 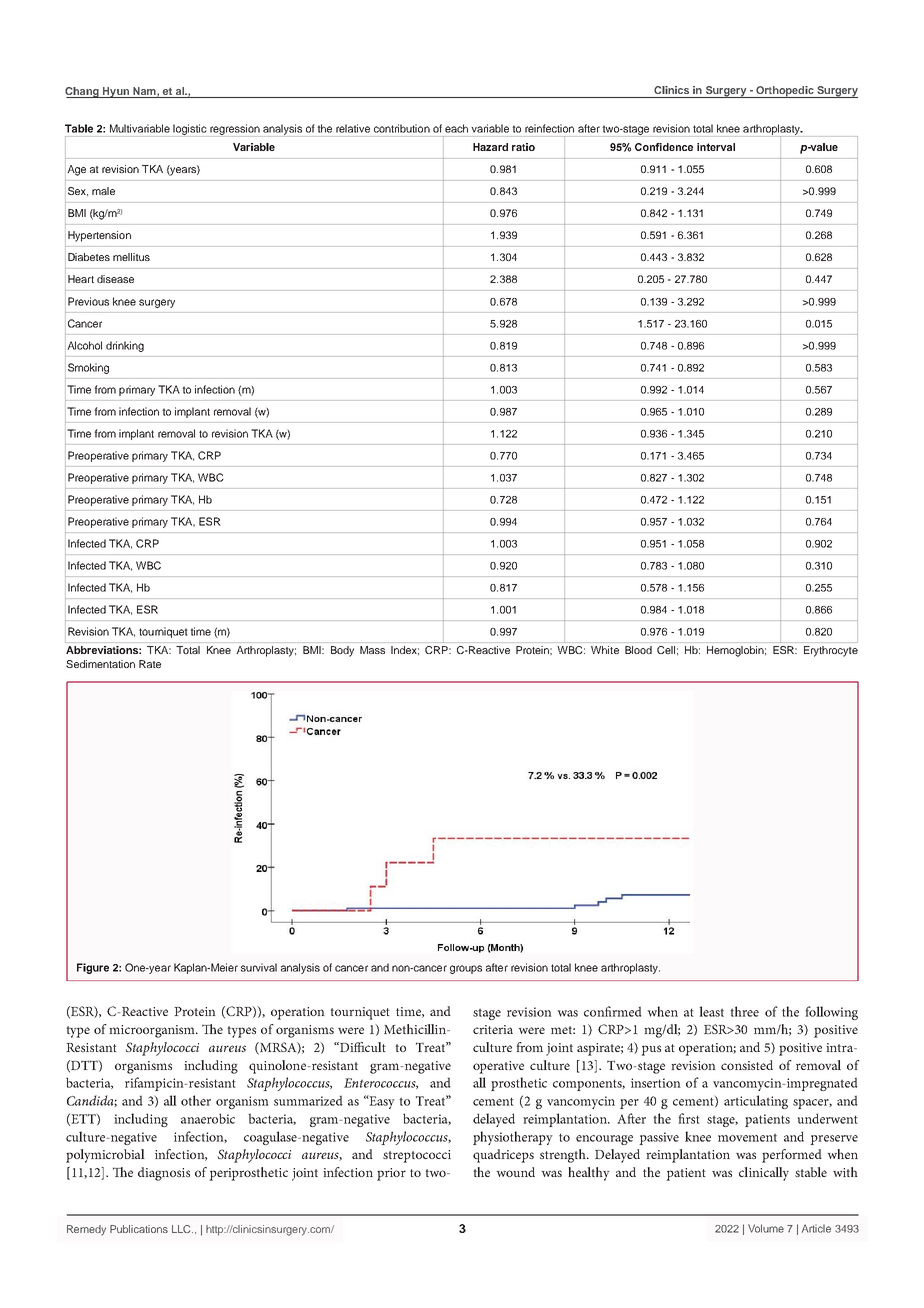 What do you see at coordinates (764, 1174) in the page?
I see `clinically` at bounding box center [764, 1174].
